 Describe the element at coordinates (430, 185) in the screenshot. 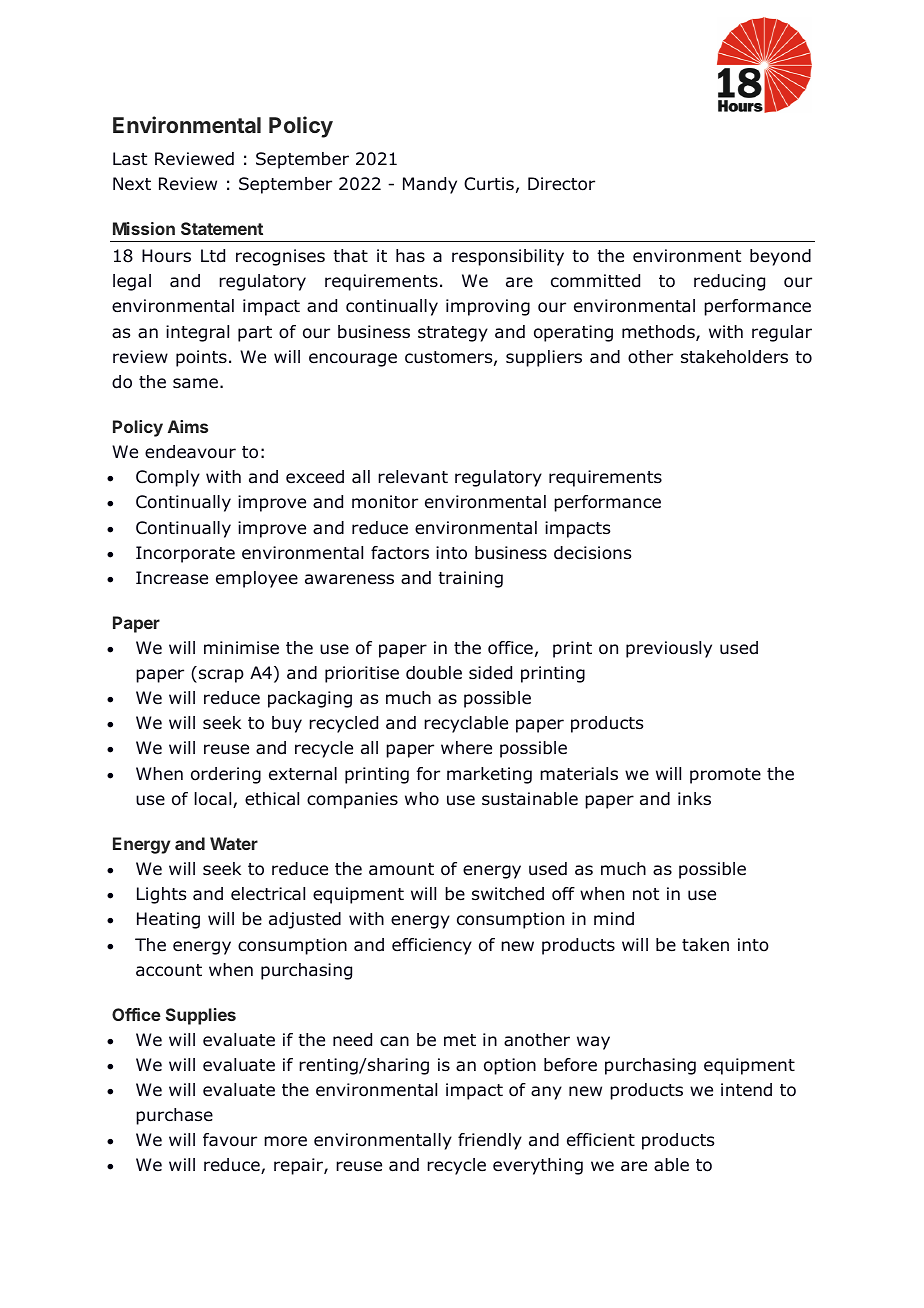

I see `Mandy` at that location.
